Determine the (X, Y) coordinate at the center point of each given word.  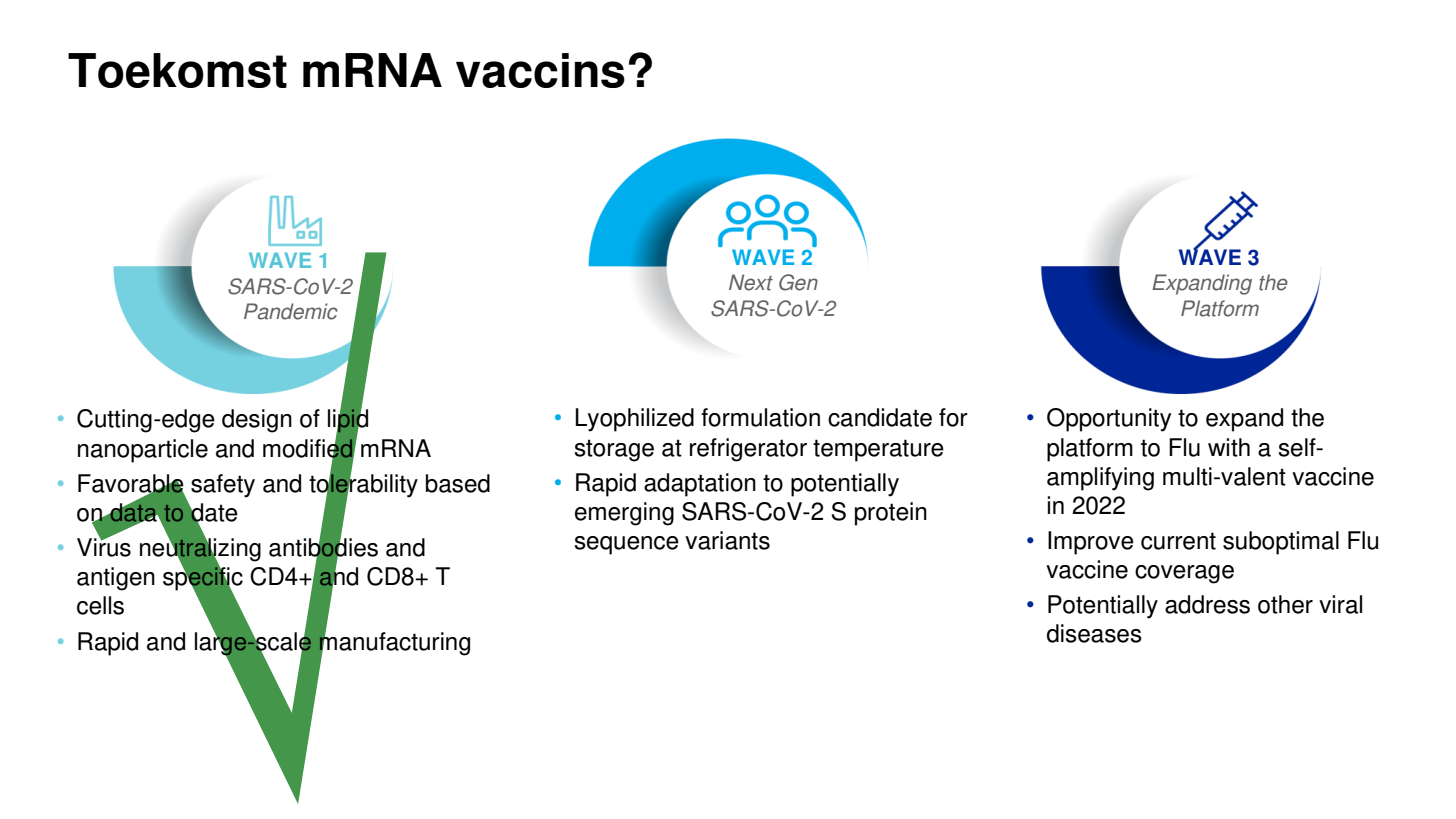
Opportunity (1109, 420)
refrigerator (748, 450)
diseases (1094, 633)
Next (751, 282)
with (1229, 447)
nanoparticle (143, 451)
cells (100, 605)
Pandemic (291, 311)
